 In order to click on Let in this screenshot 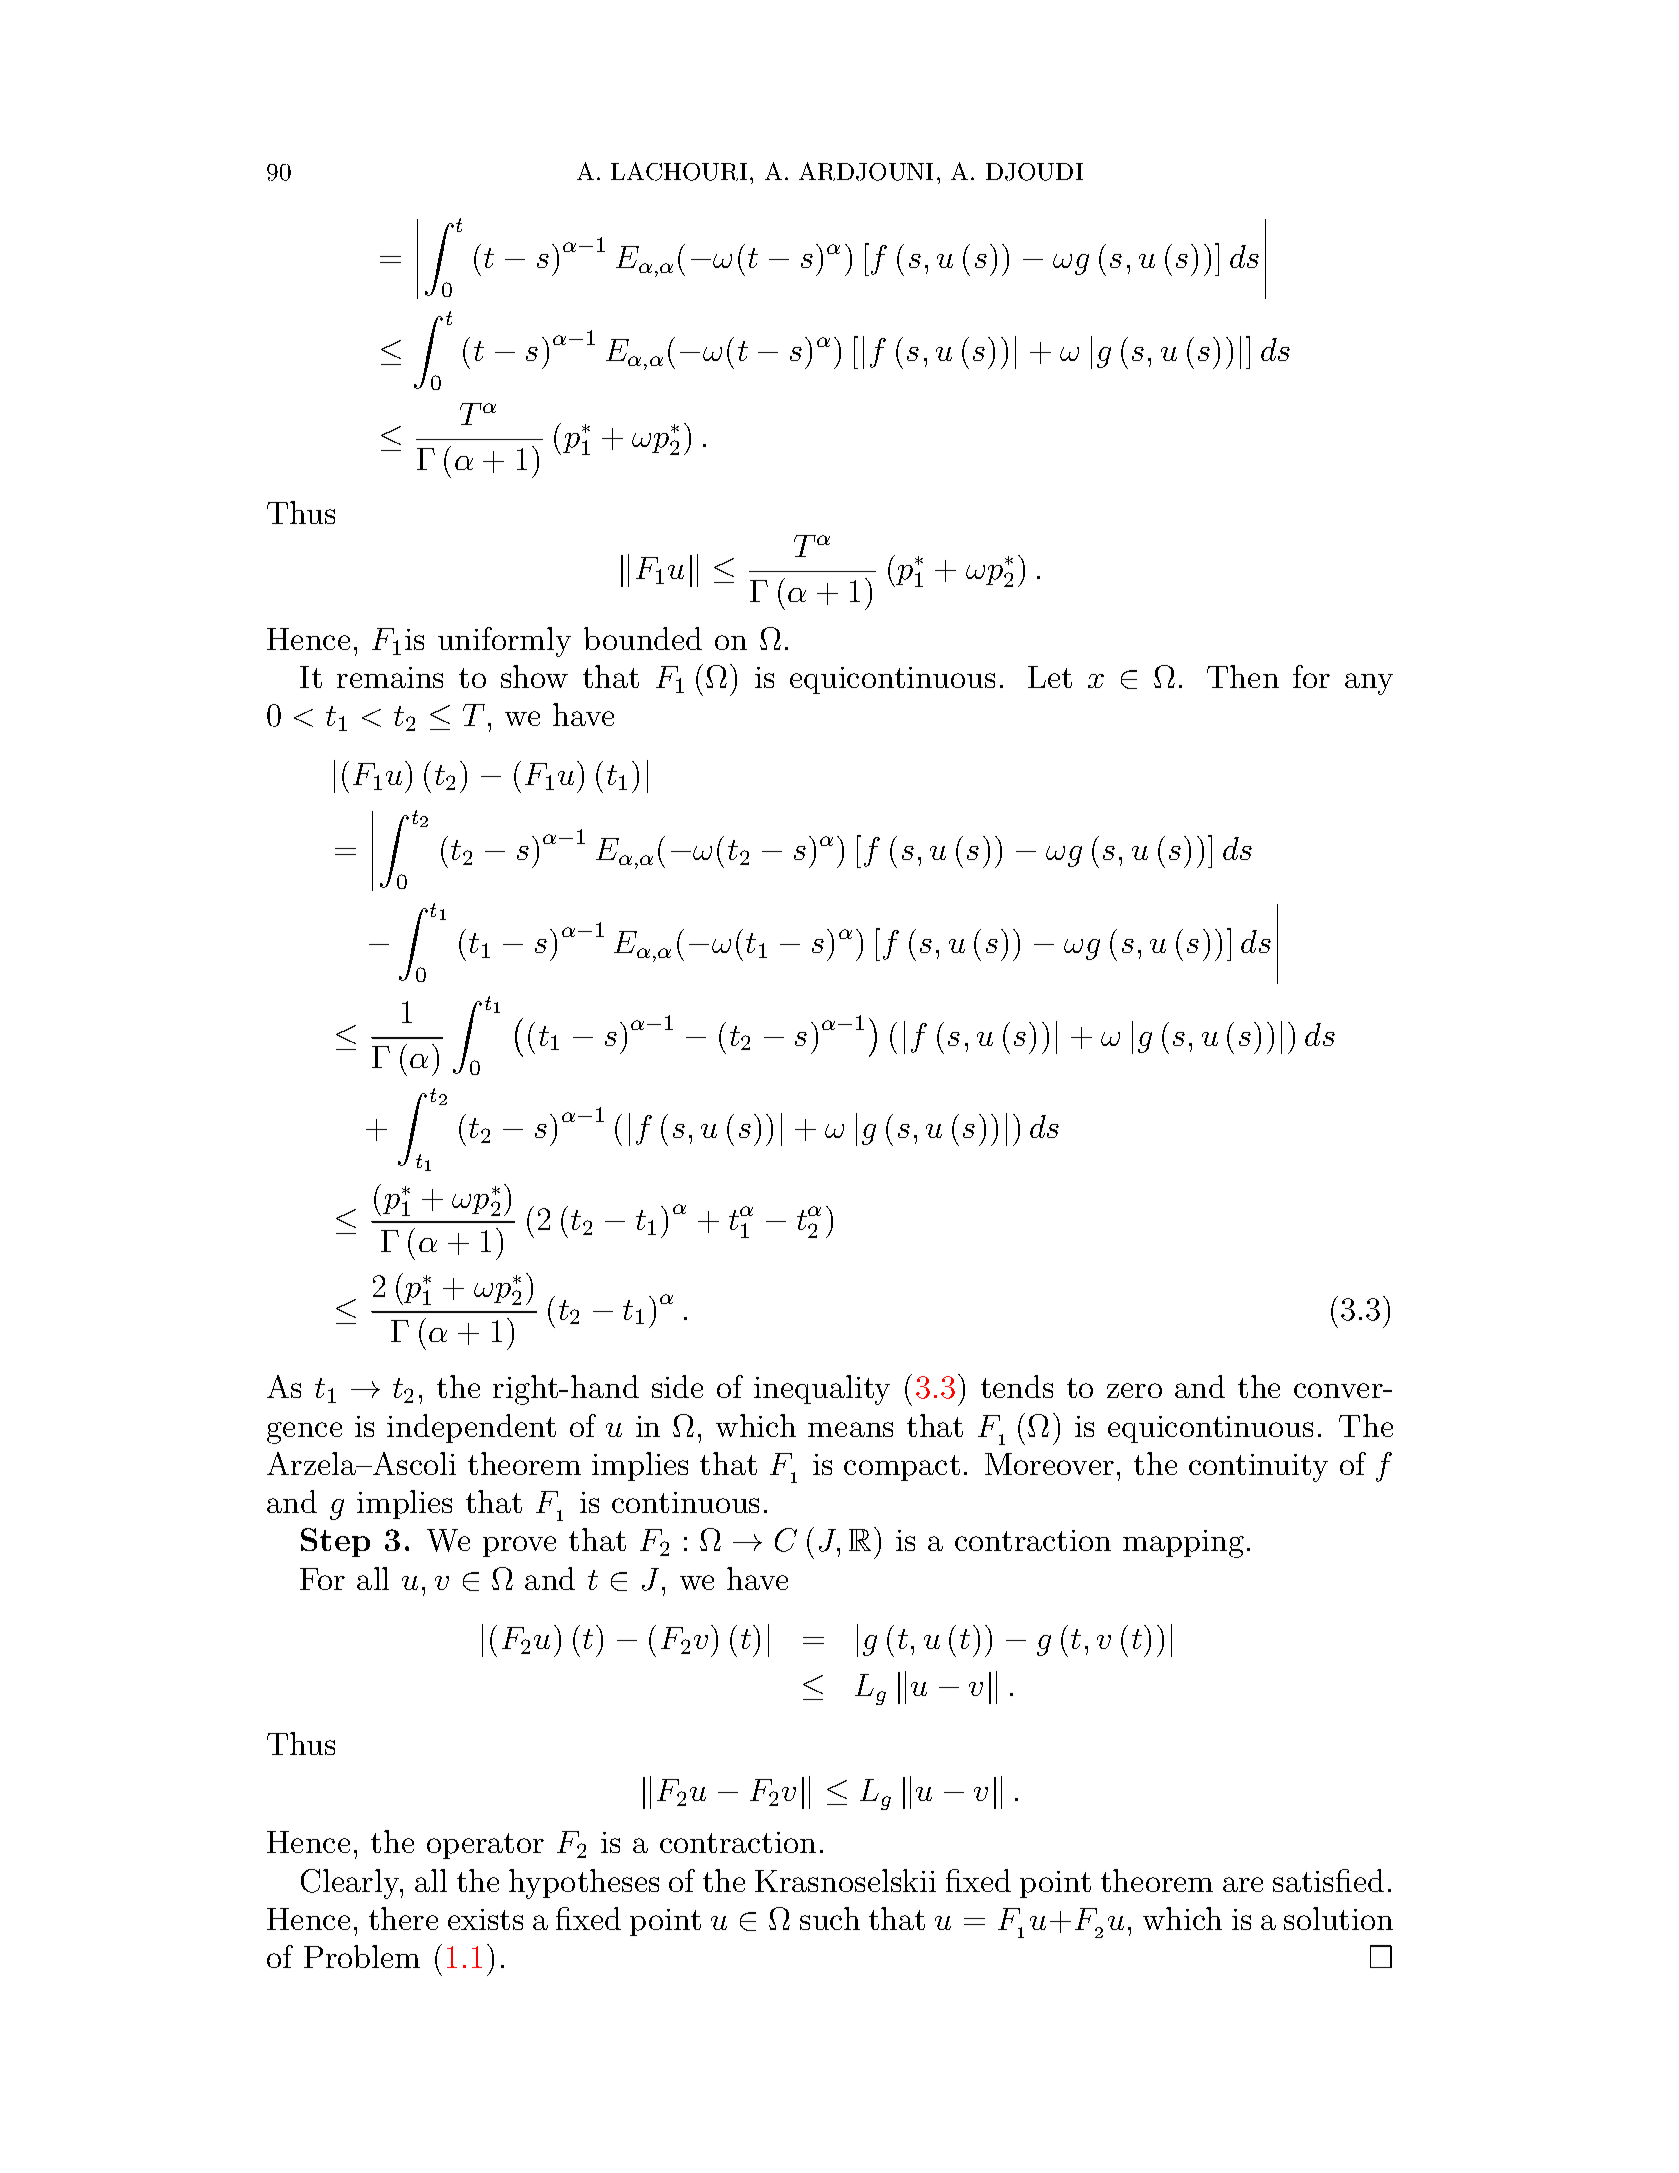, I will do `click(1050, 677)`.
